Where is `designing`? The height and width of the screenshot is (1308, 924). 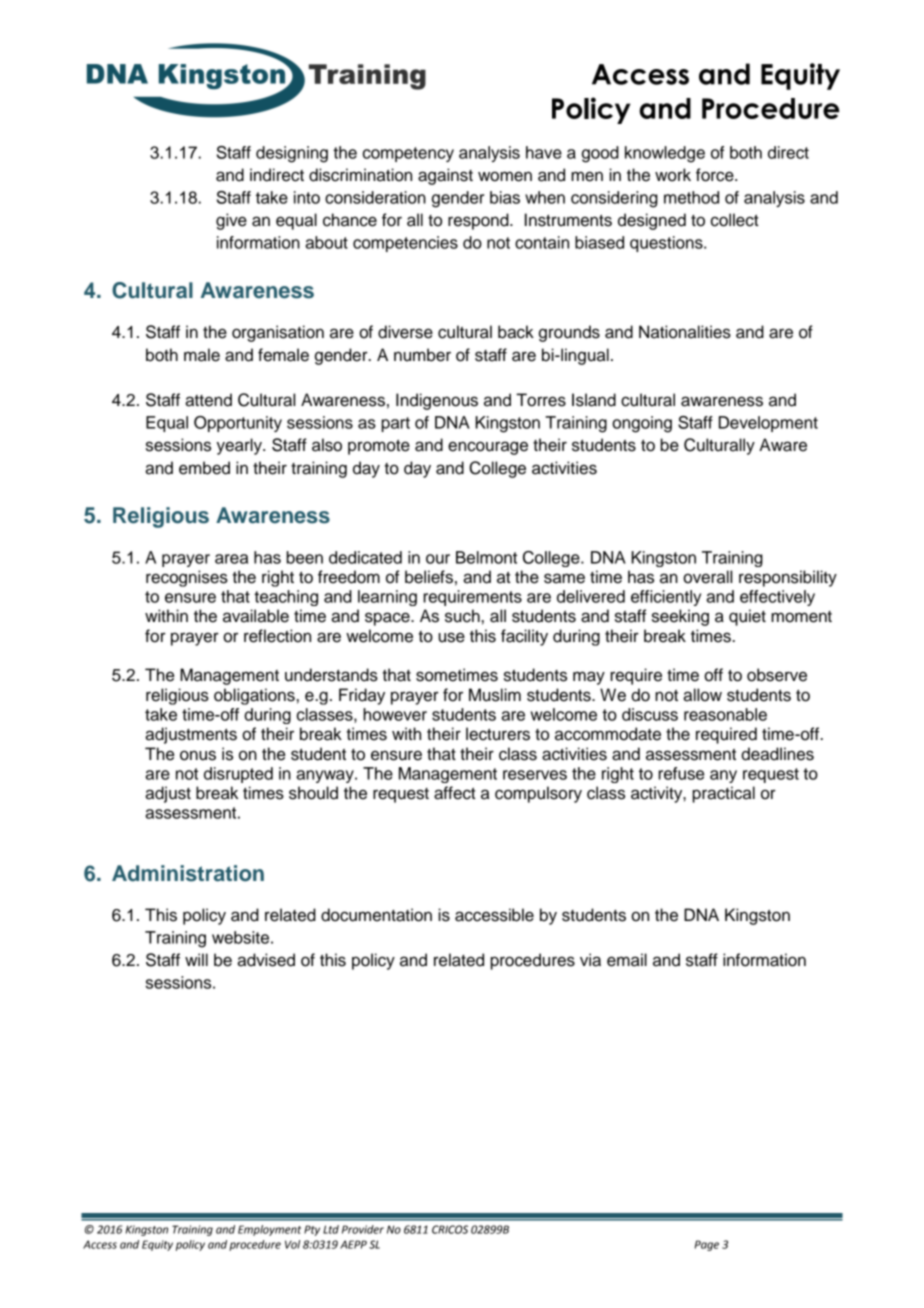
designing is located at coordinates (292, 154).
